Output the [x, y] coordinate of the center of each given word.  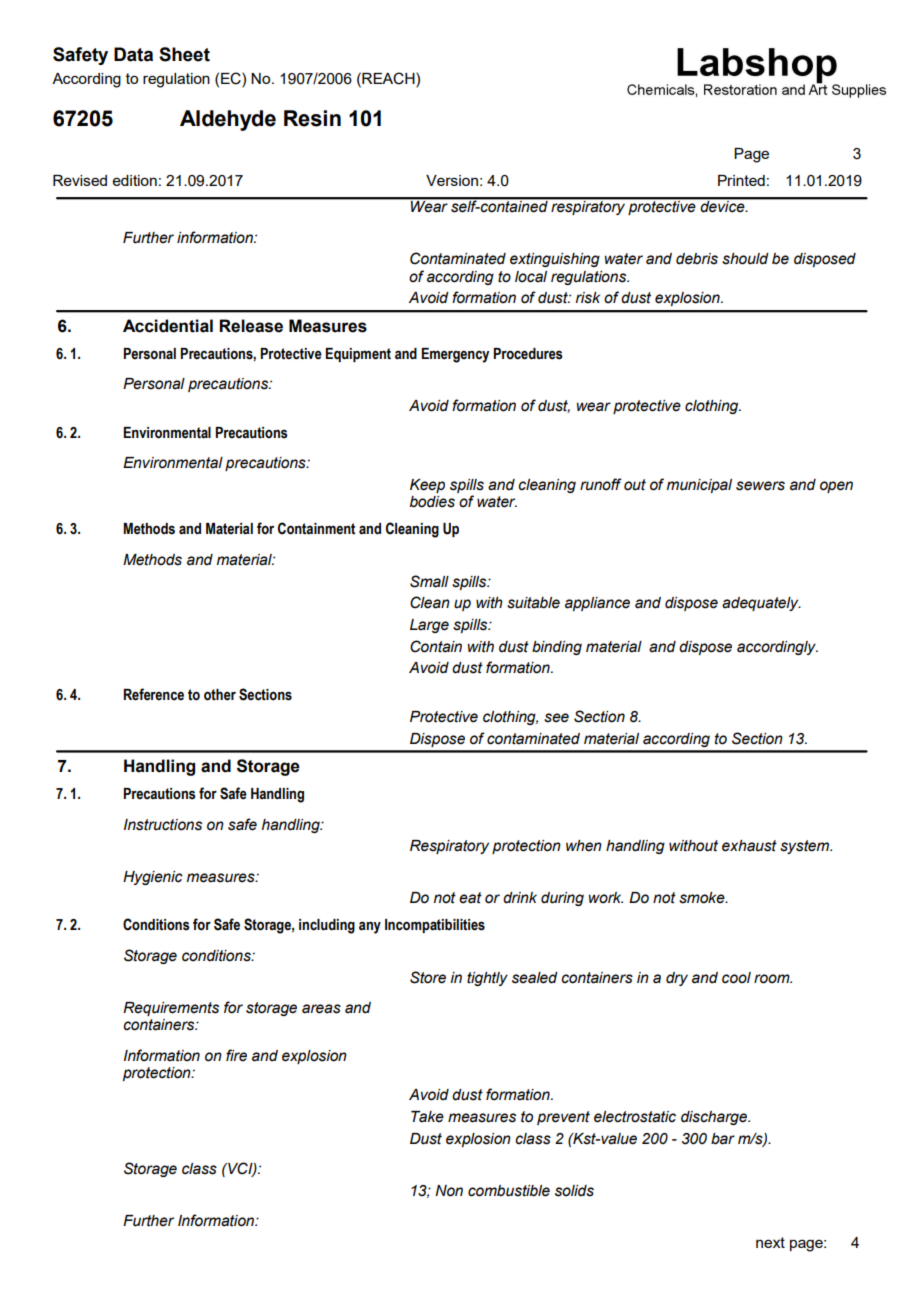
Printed [741, 180]
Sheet [184, 54]
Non [449, 1191]
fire [236, 1055]
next [770, 1242]
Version [452, 180]
